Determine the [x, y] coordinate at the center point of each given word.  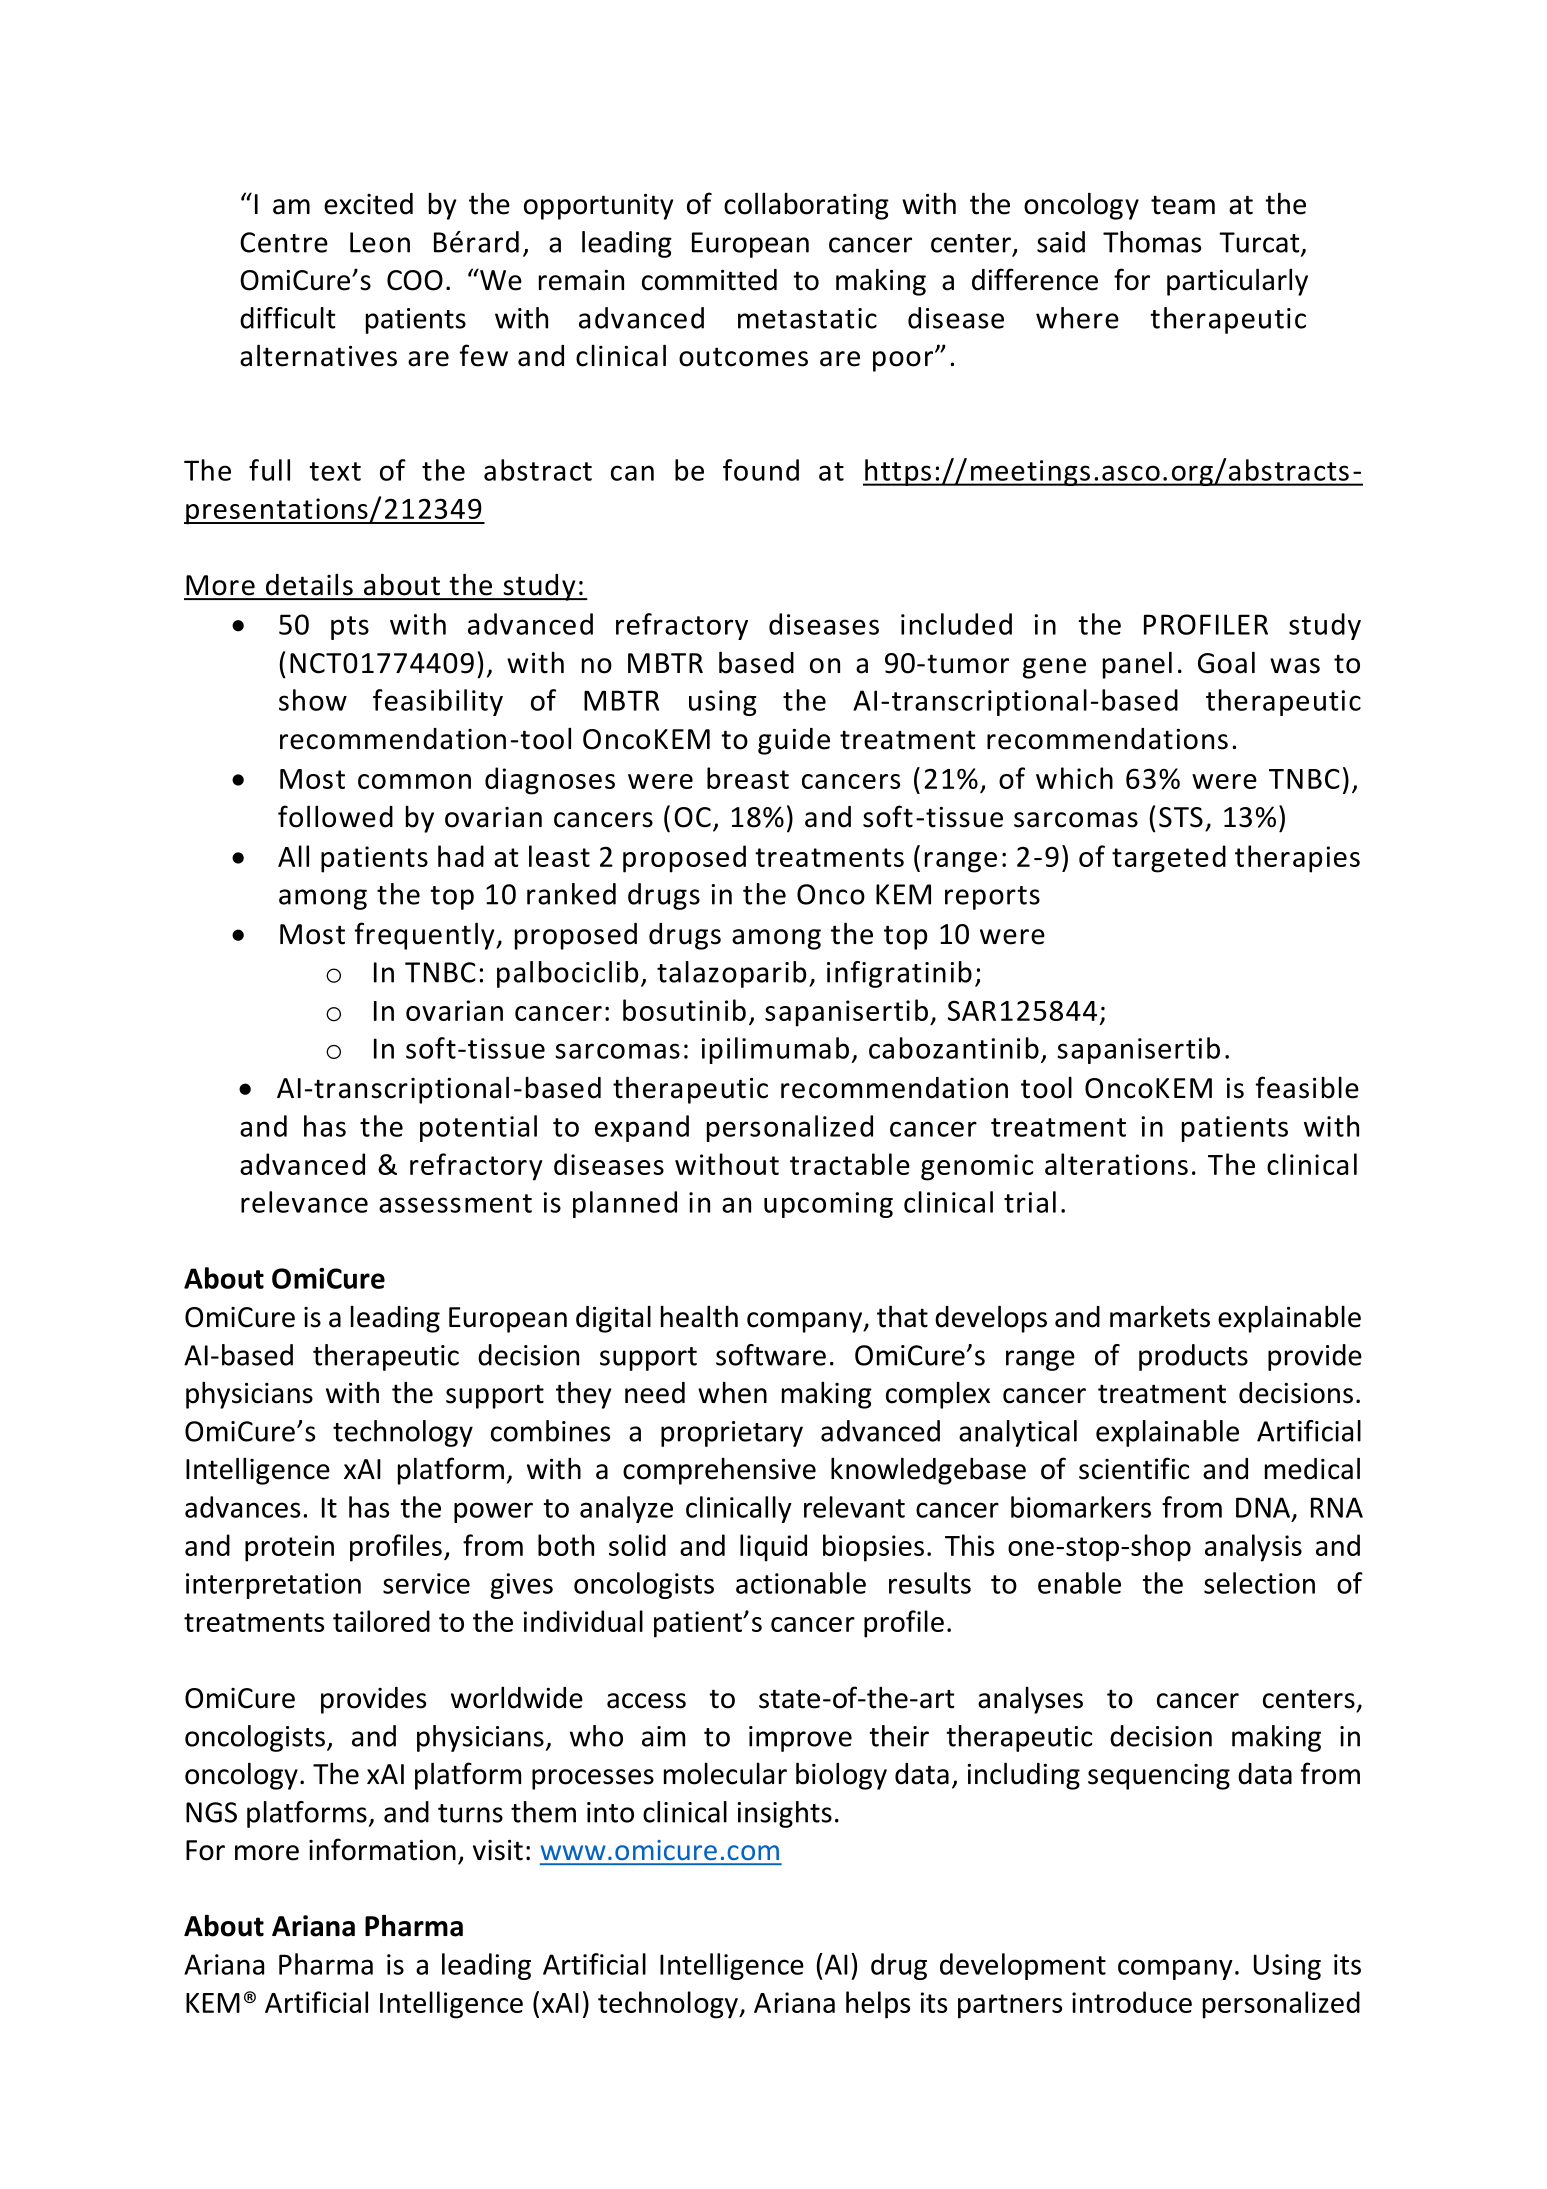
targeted [1169, 859]
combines [550, 1431]
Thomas [1152, 242]
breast [748, 778]
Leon [380, 242]
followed [335, 816]
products [1193, 1357]
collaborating [806, 206]
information [382, 1849]
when [732, 1393]
